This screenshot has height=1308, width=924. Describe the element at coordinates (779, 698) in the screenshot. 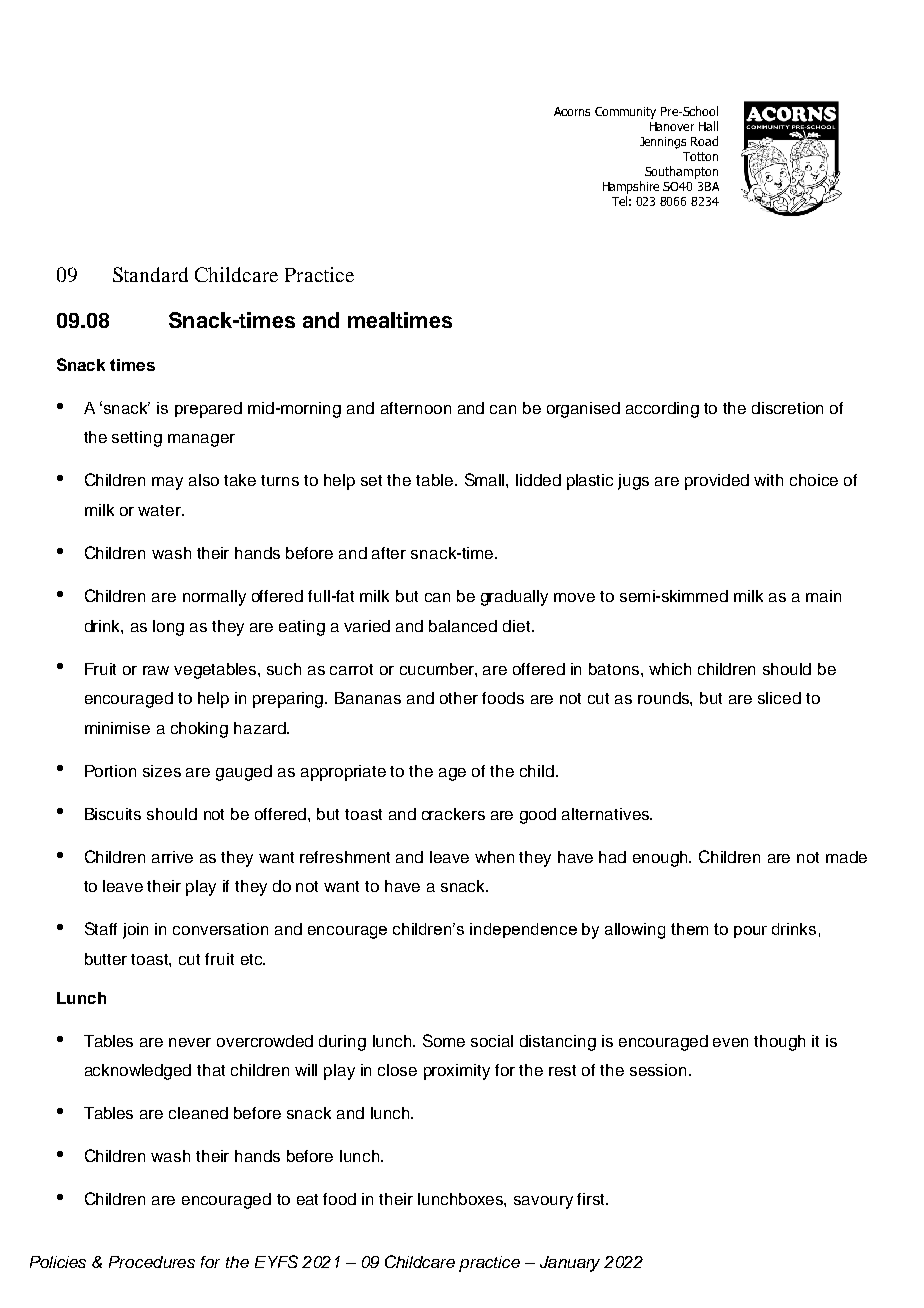

I see `sliced` at that location.
